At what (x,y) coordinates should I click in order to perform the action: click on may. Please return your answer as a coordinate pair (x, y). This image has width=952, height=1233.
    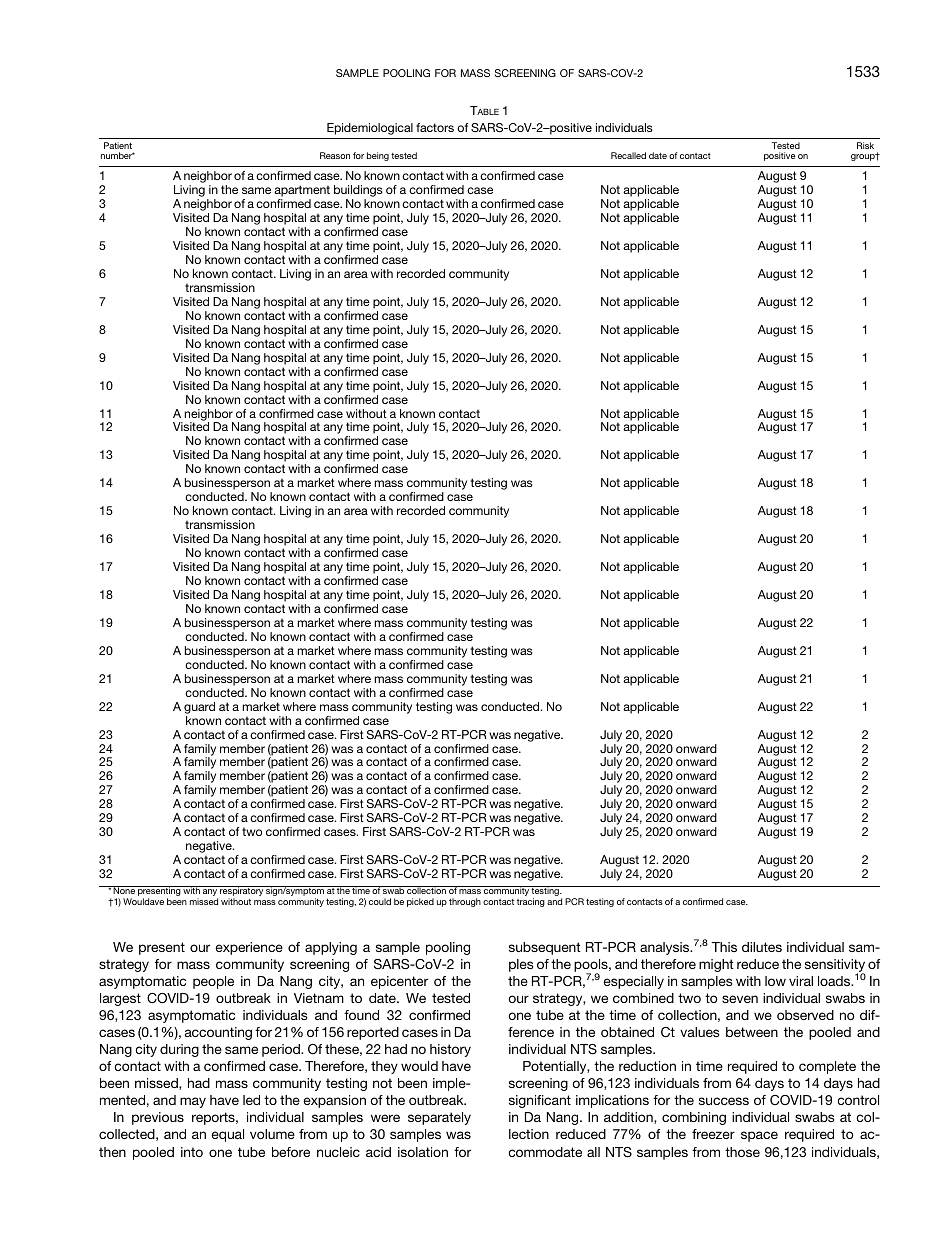
    Looking at the image, I should click on (193, 1102).
